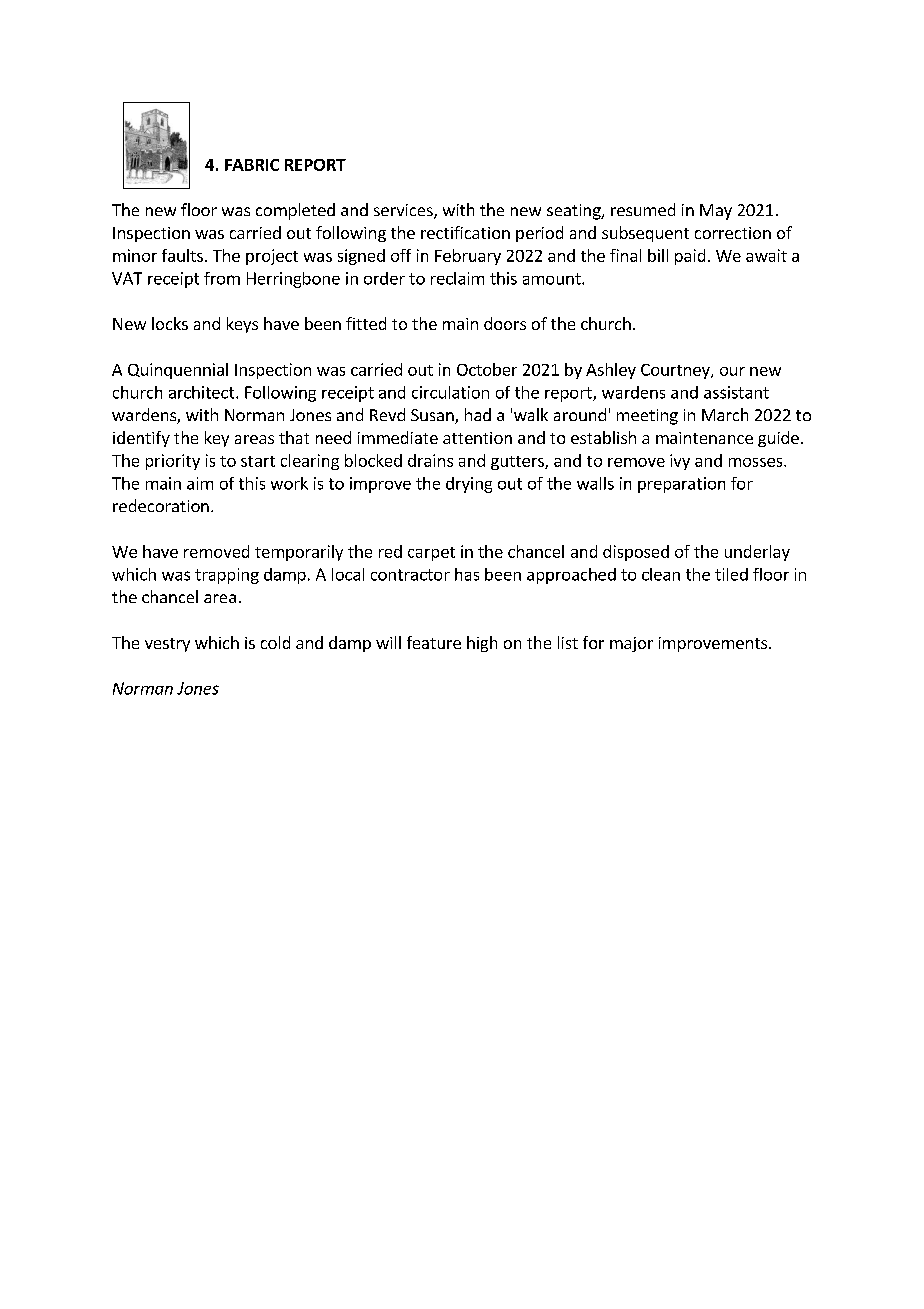  I want to click on preparation, so click(681, 485).
